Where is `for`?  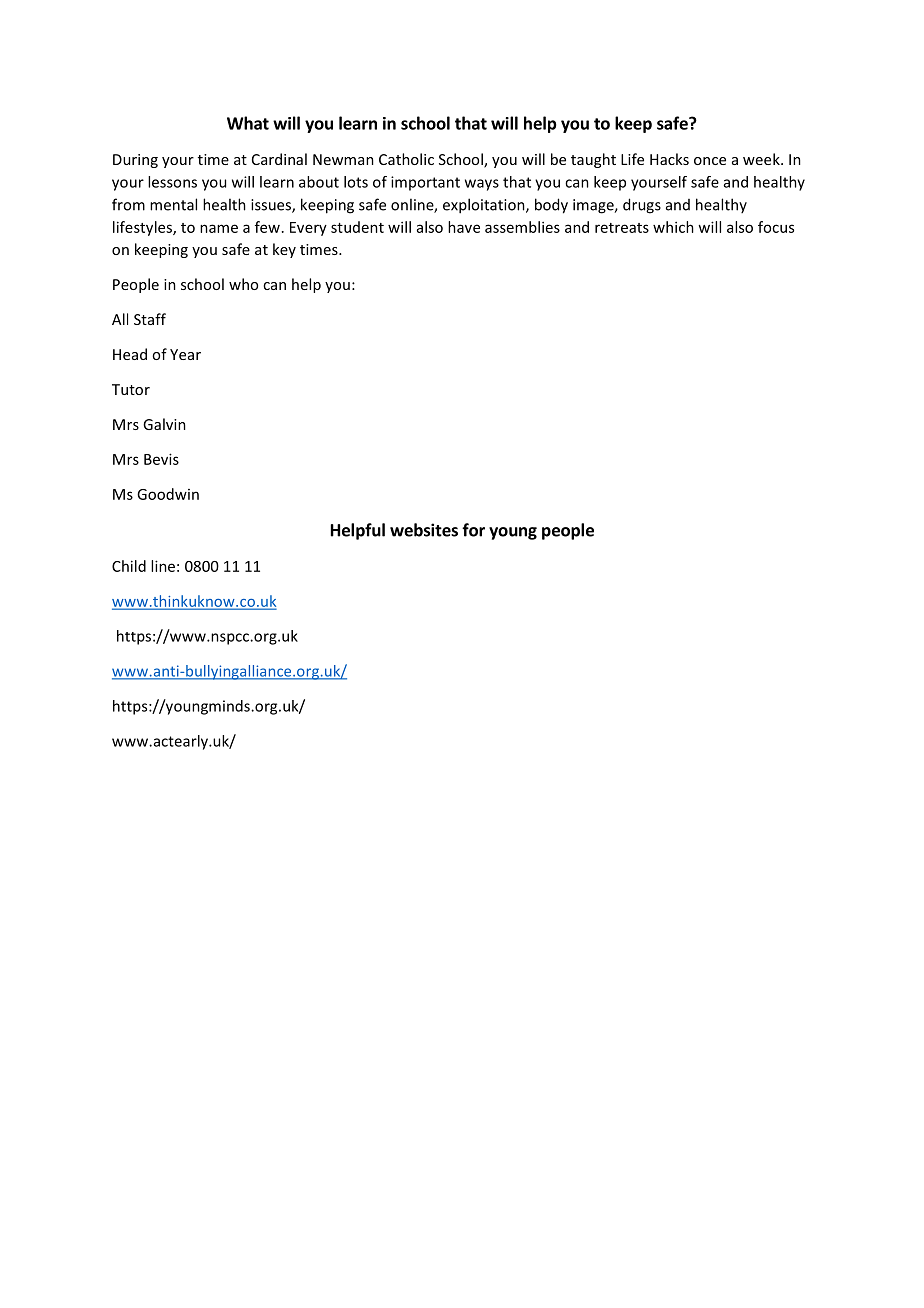 for is located at coordinates (473, 530).
